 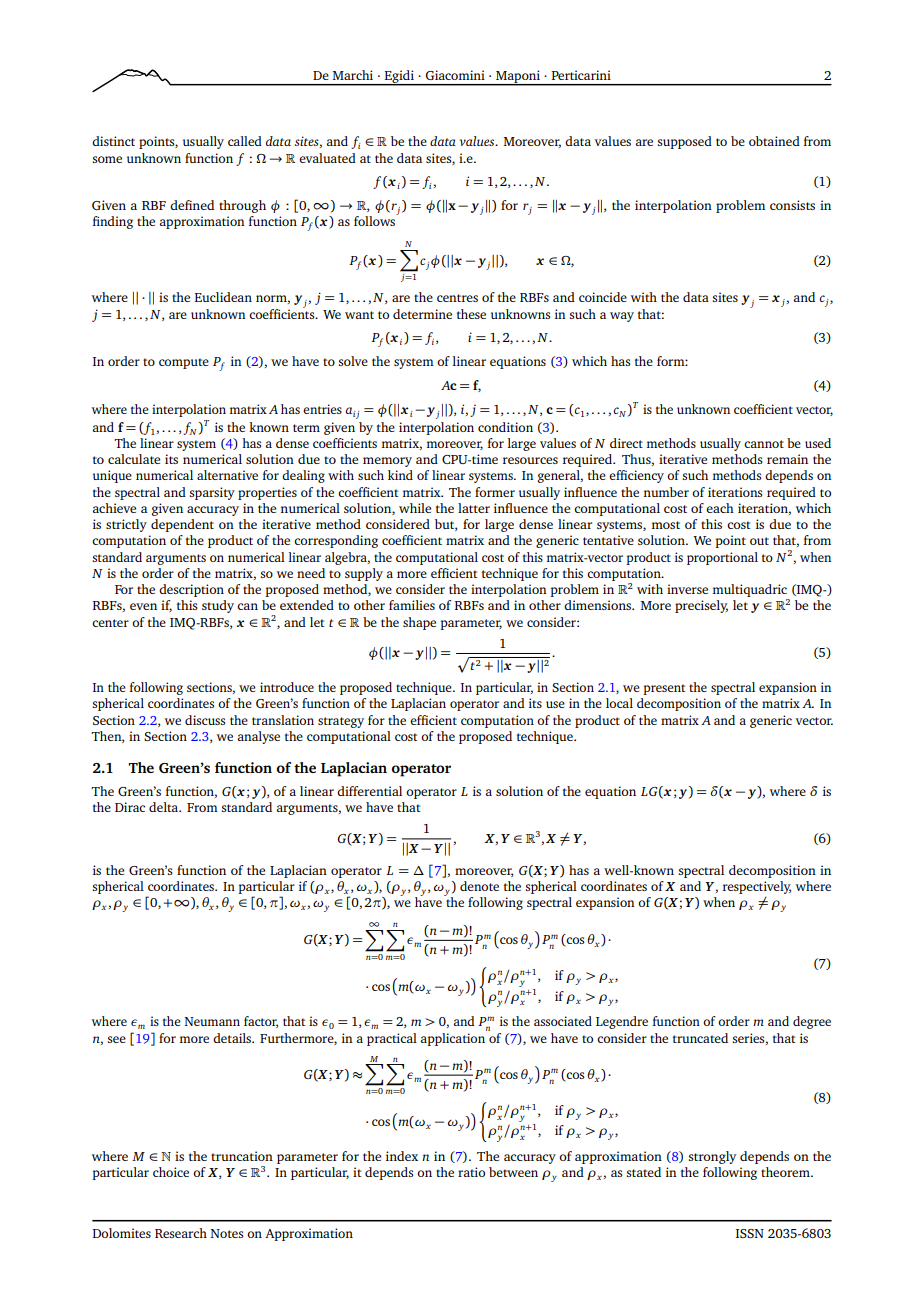 I want to click on defined, so click(x=192, y=205).
